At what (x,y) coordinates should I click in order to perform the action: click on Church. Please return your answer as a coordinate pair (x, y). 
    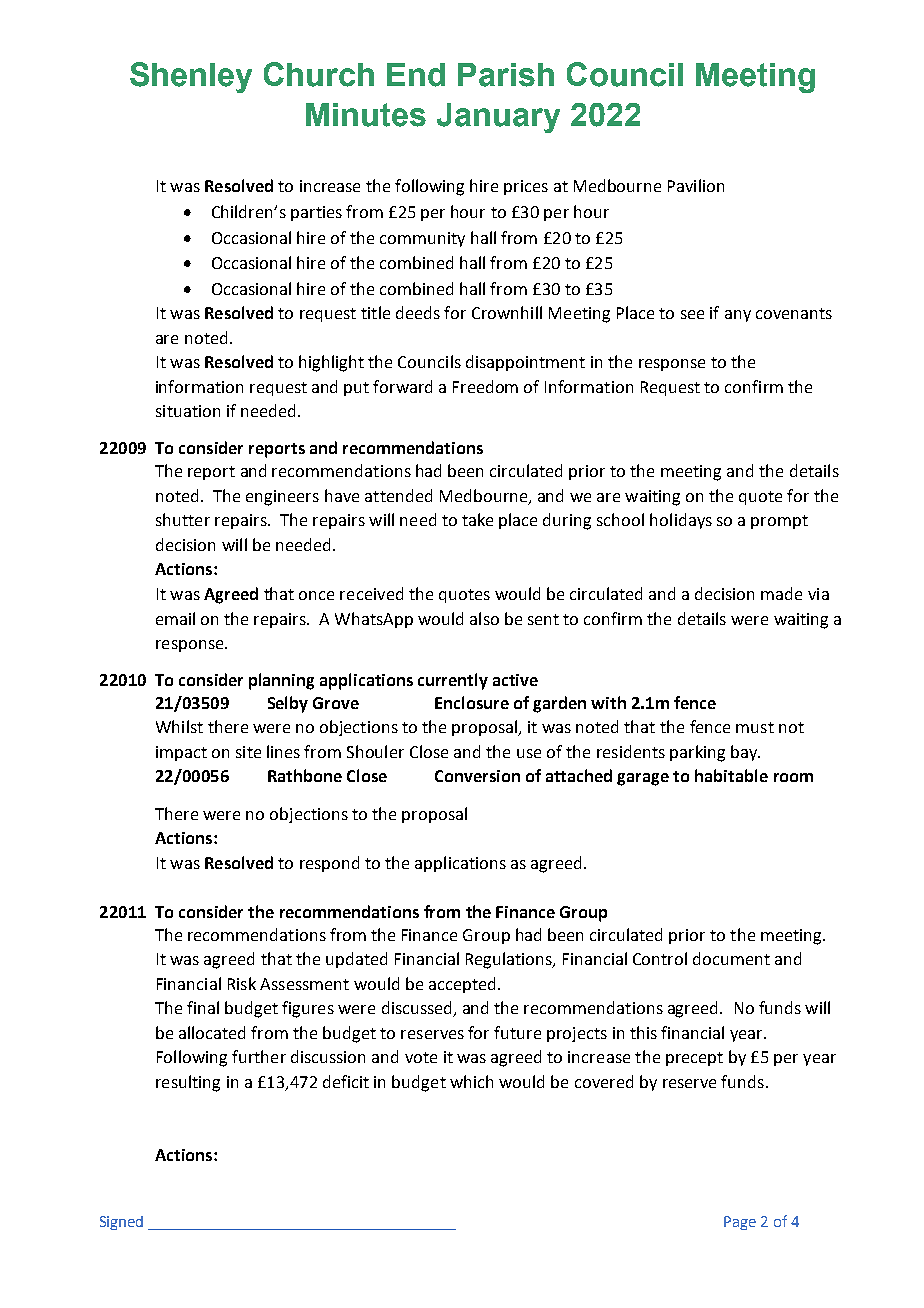
    Looking at the image, I should click on (319, 74).
